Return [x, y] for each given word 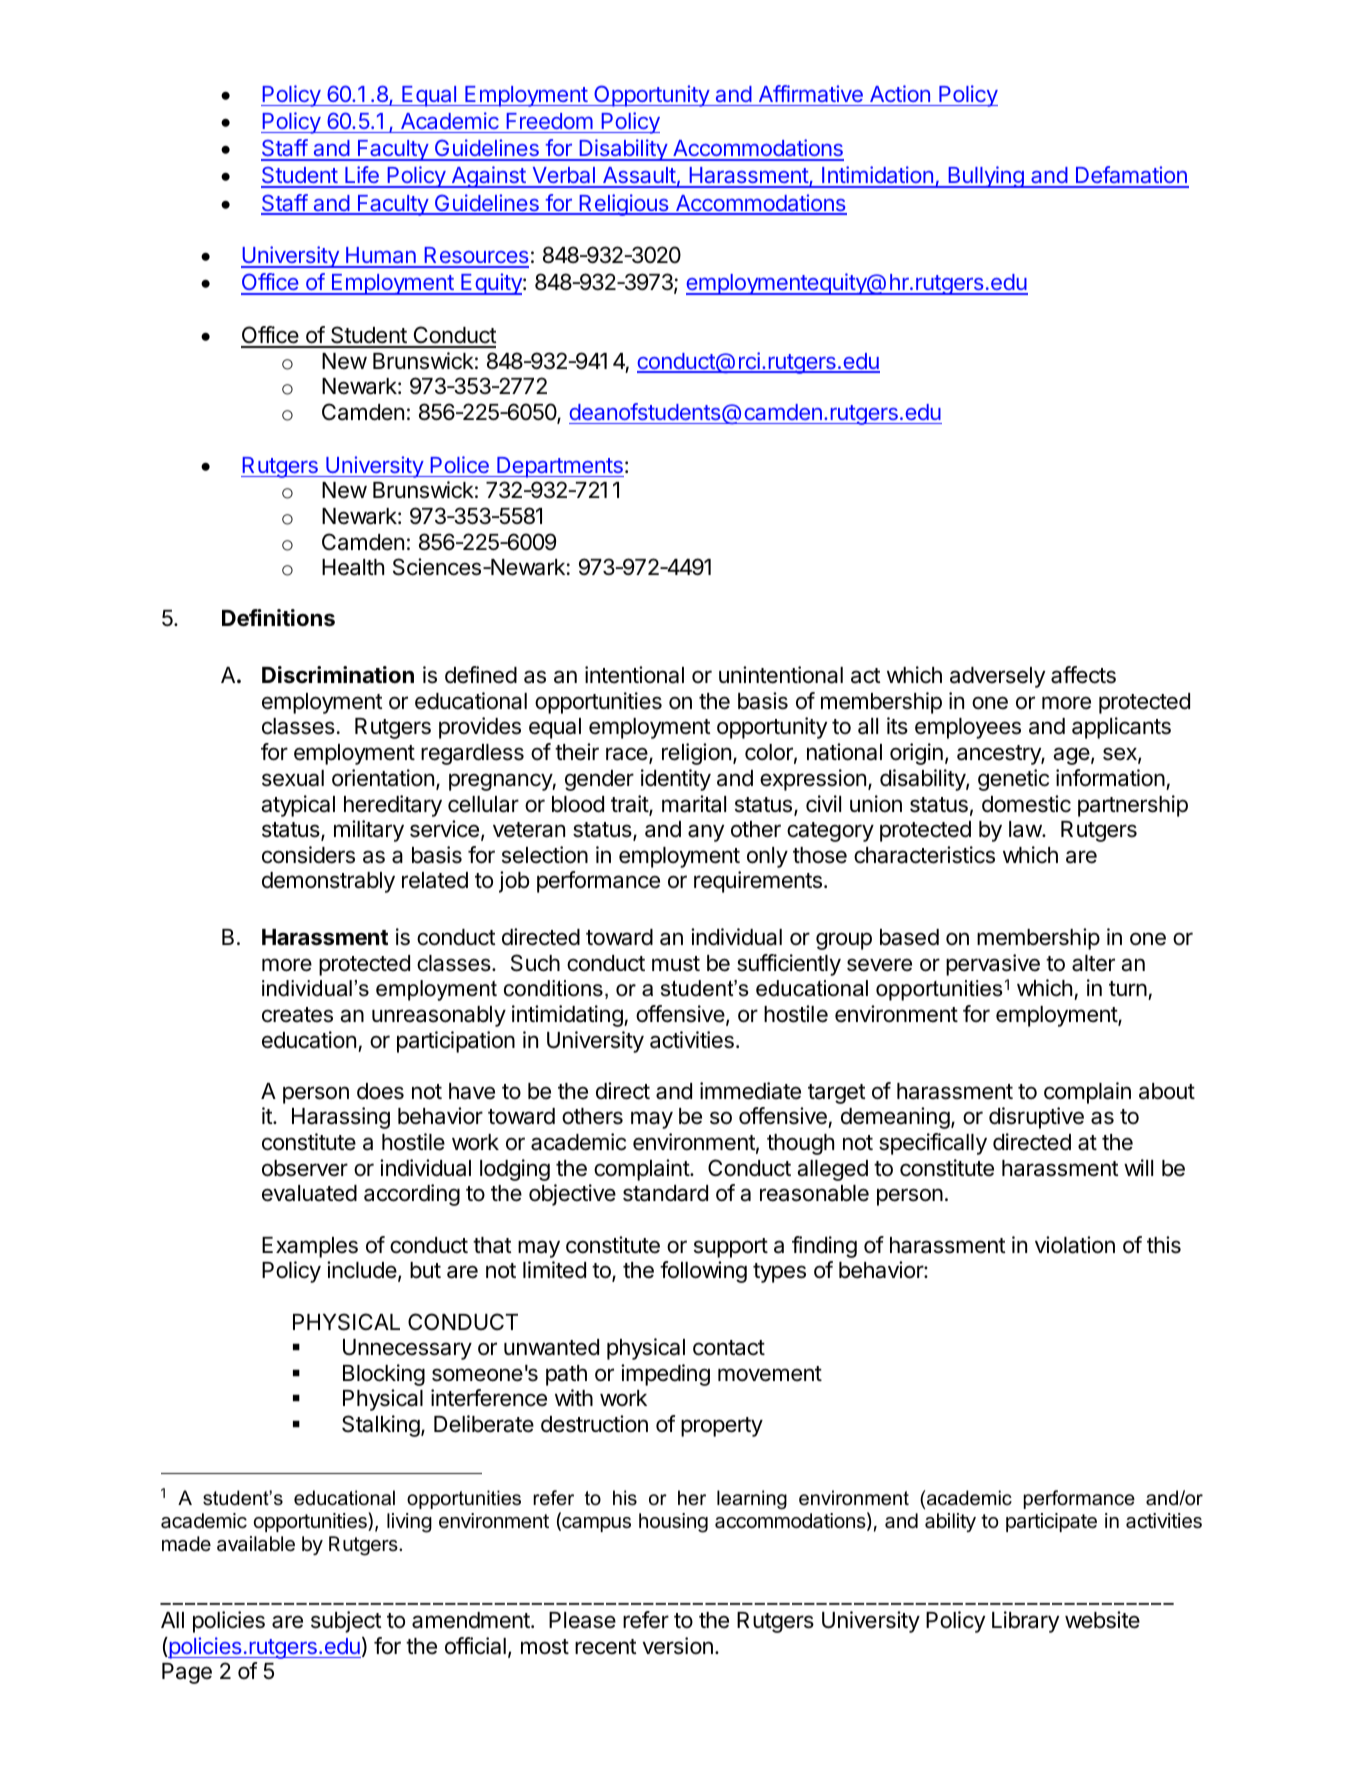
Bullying [986, 177]
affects [1083, 675]
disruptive [1036, 1118]
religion [696, 754]
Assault [638, 177]
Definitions [278, 618]
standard [665, 1193]
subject [346, 1622]
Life [362, 176]
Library [1025, 1622]
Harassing [341, 1118]
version [678, 1646]
